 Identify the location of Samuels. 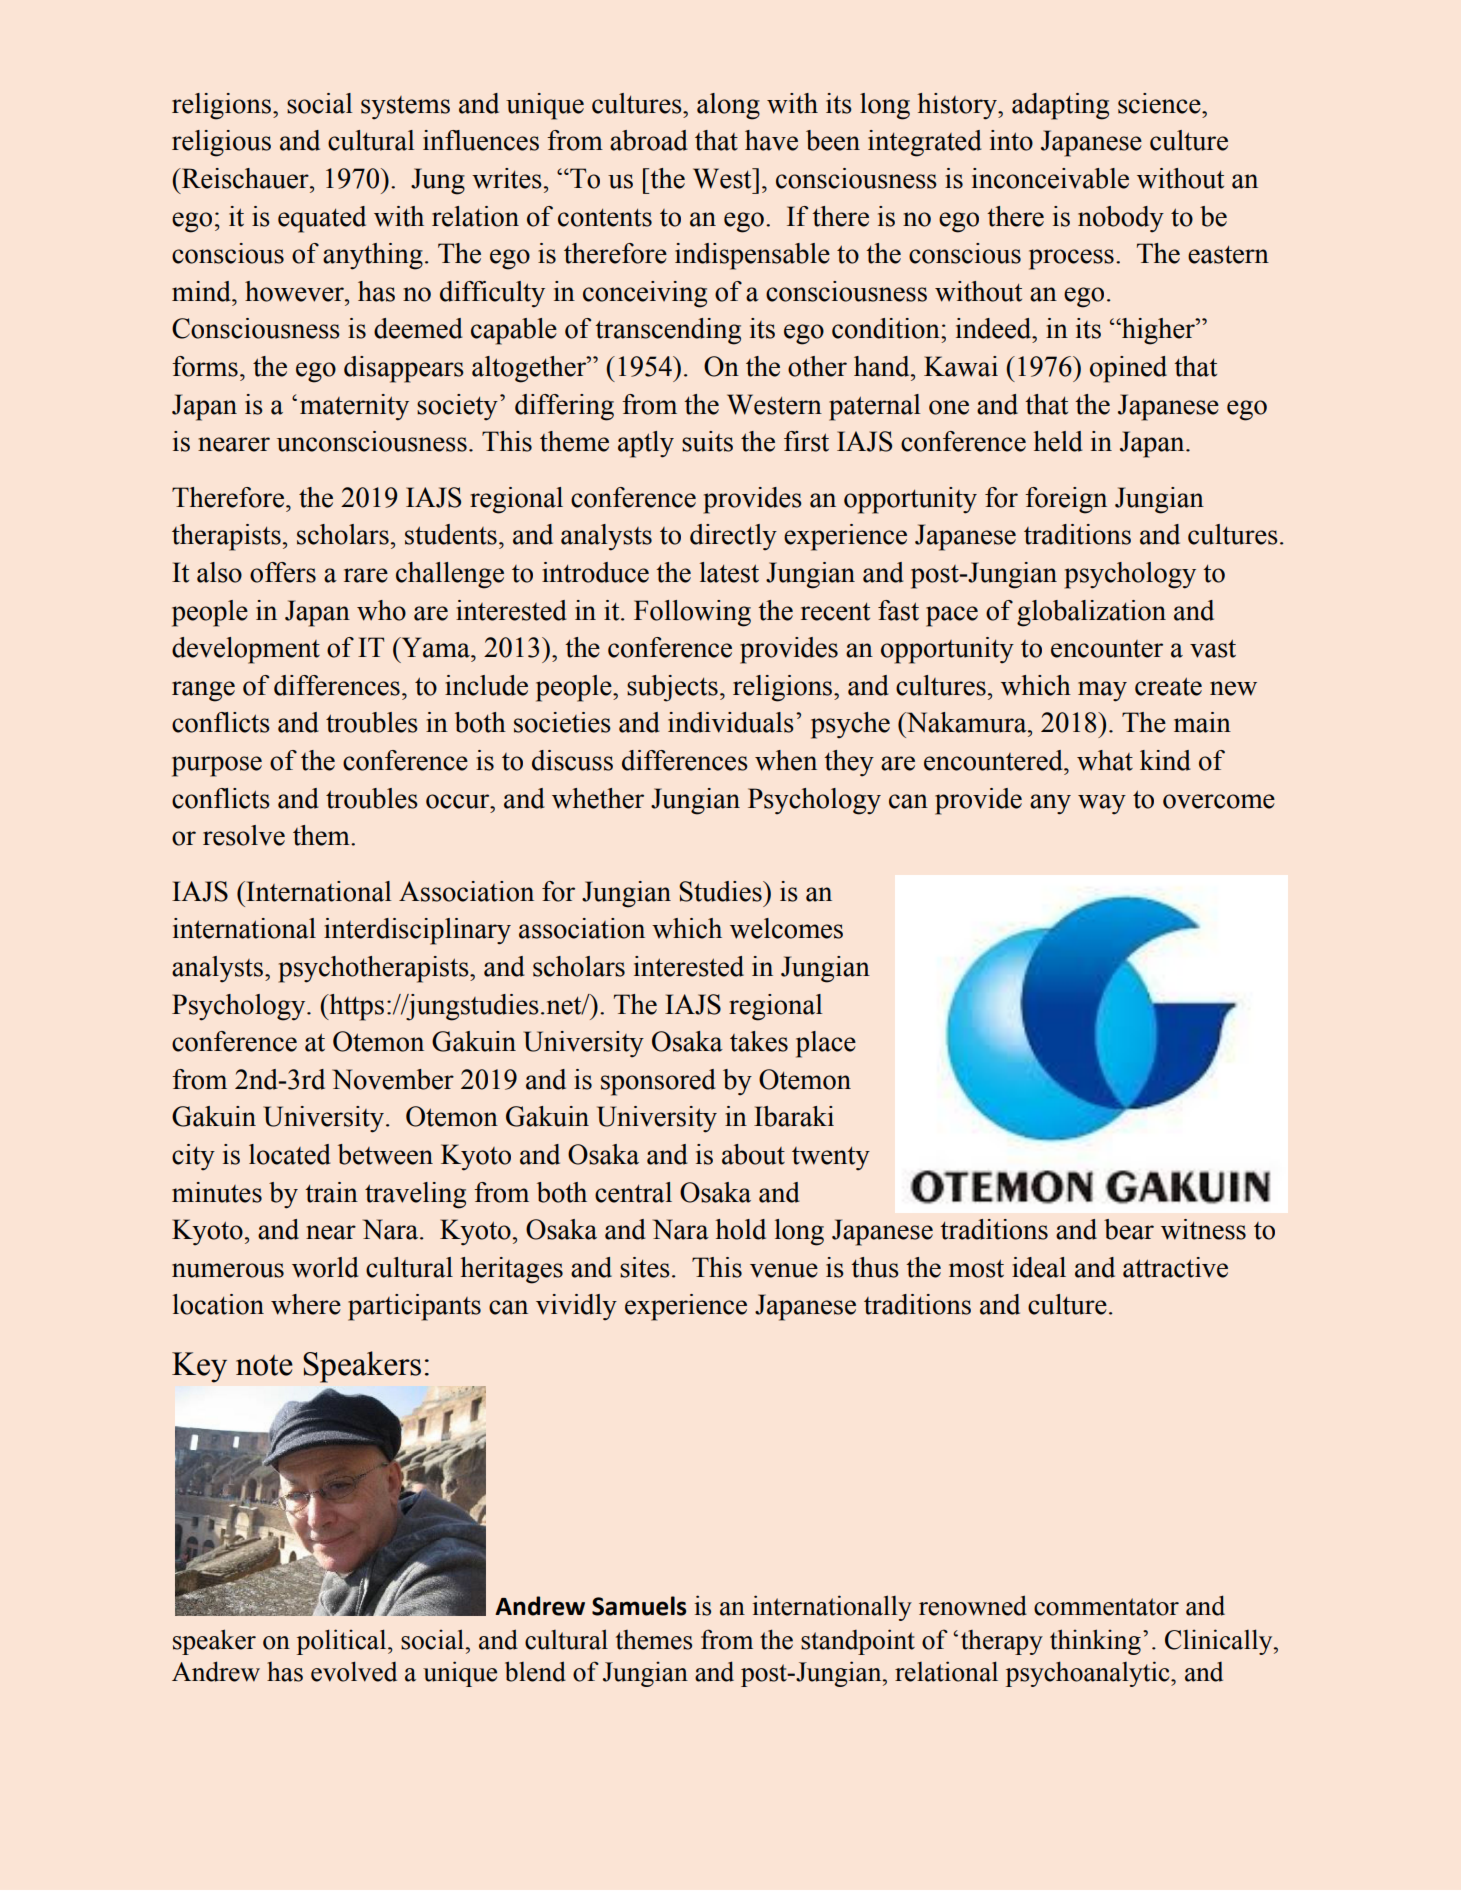
(639, 1606).
